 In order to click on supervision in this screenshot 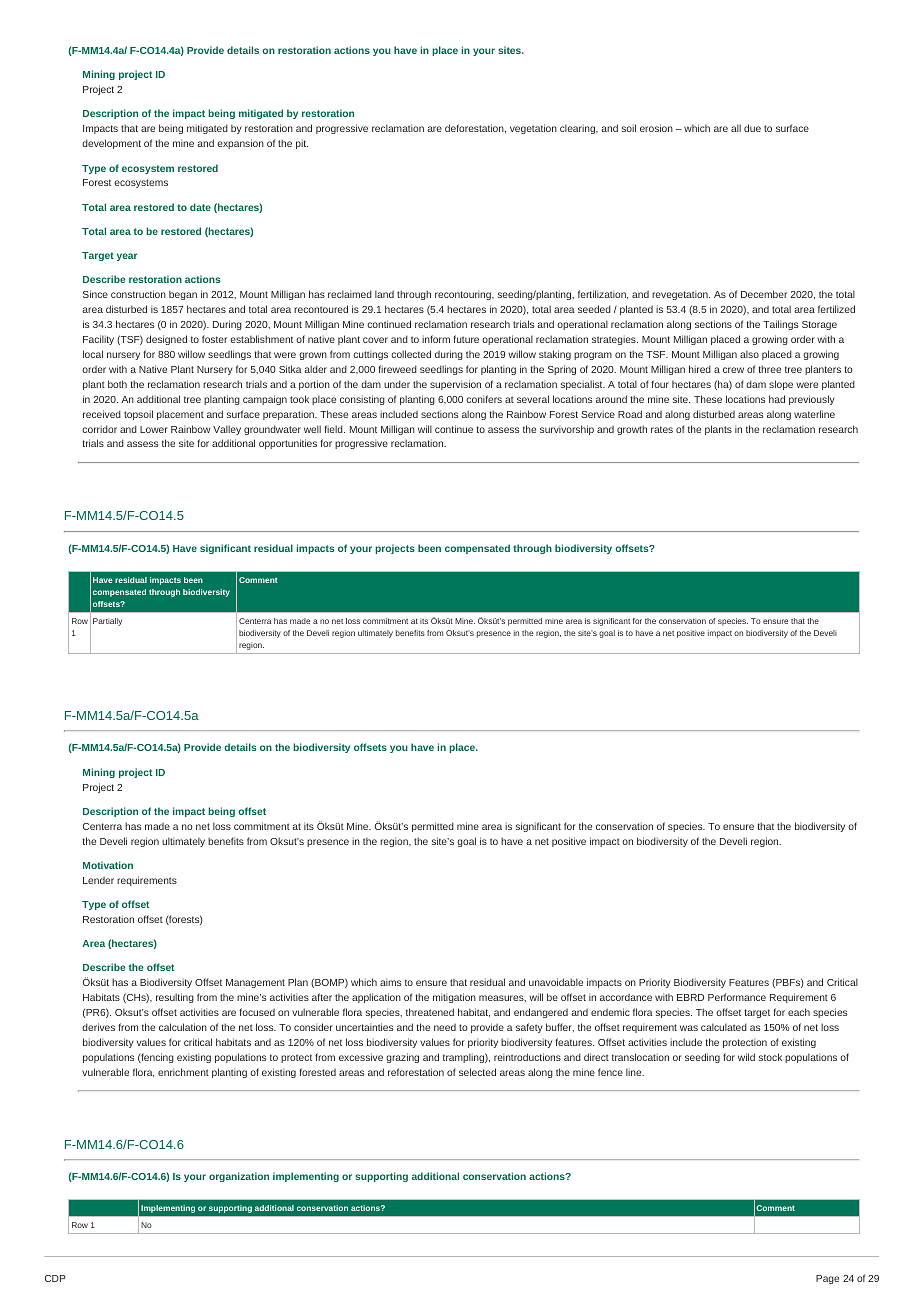, I will do `click(455, 385)`.
